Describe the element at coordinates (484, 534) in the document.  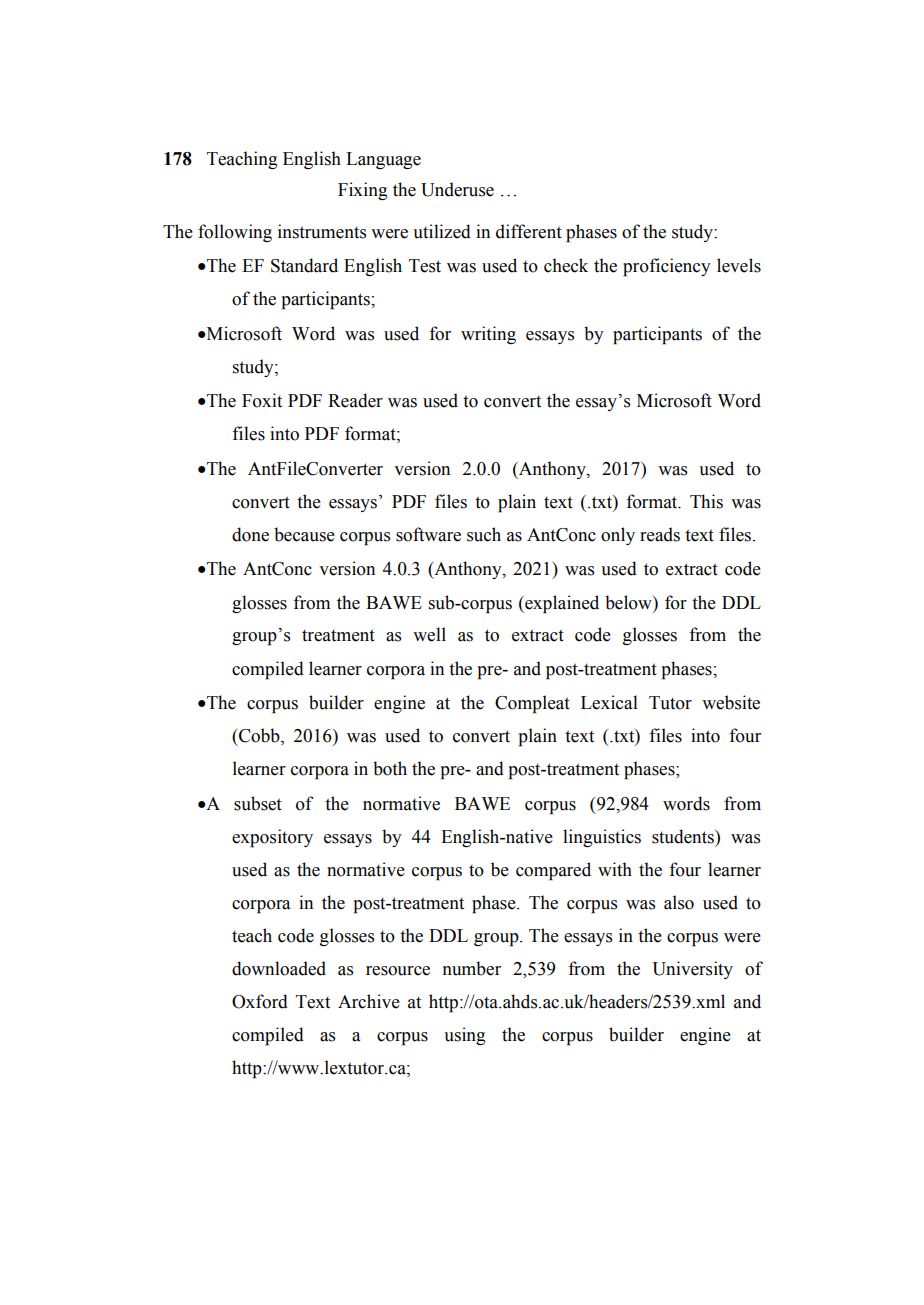
I see `such` at that location.
